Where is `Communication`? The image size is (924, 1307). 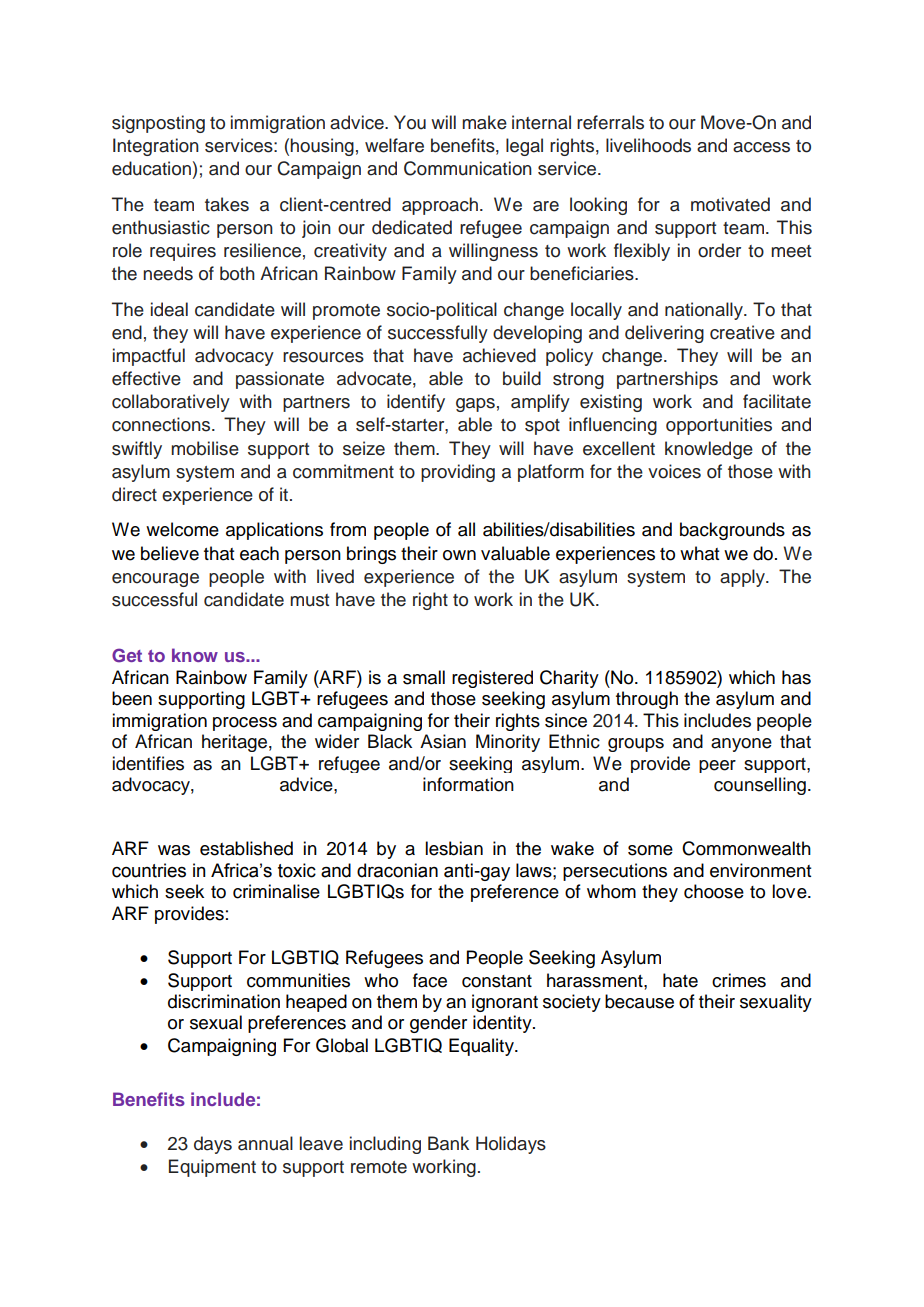 Communication is located at coordinates (468, 168).
